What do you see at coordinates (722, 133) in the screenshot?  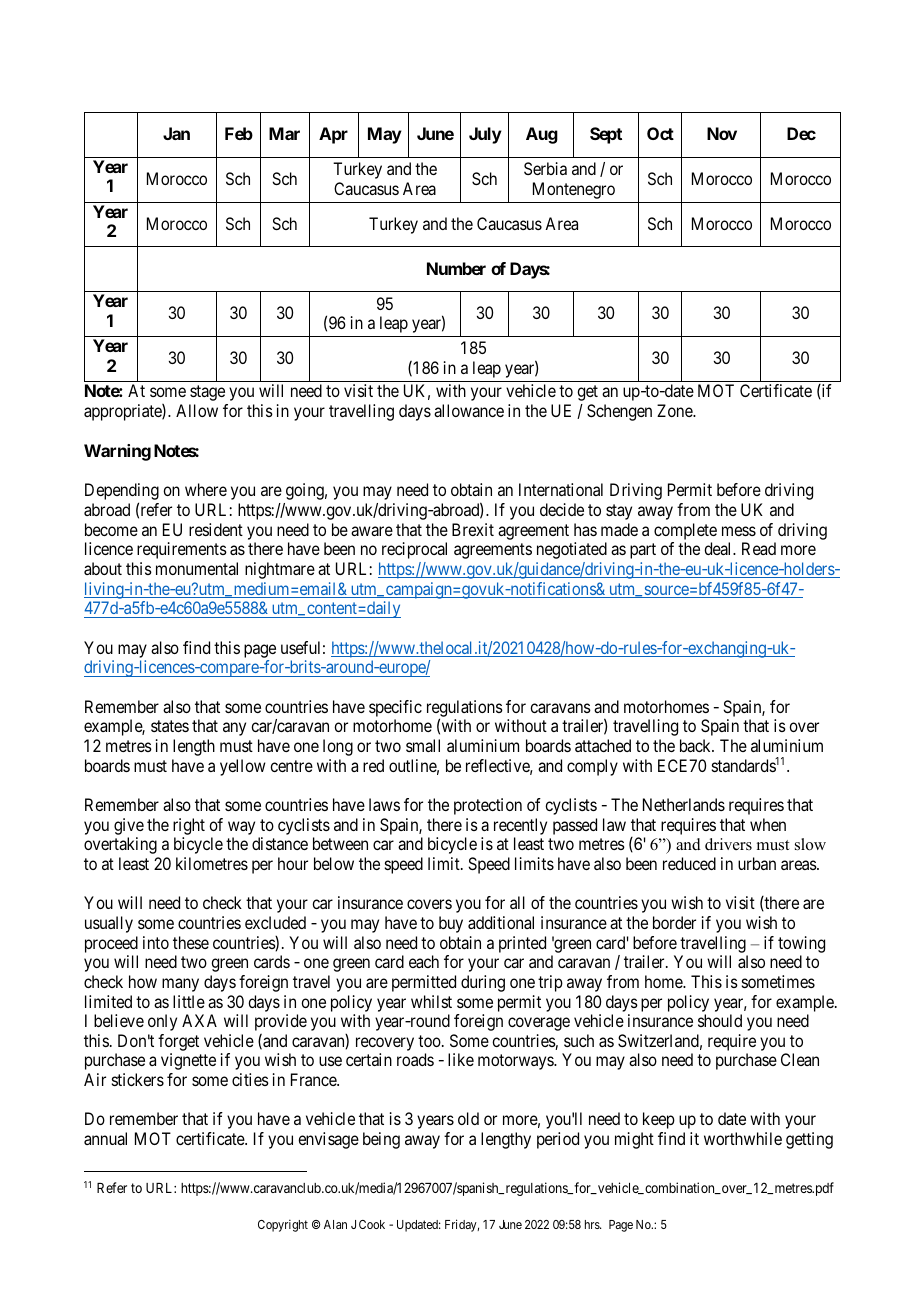 I see `Nov` at bounding box center [722, 133].
